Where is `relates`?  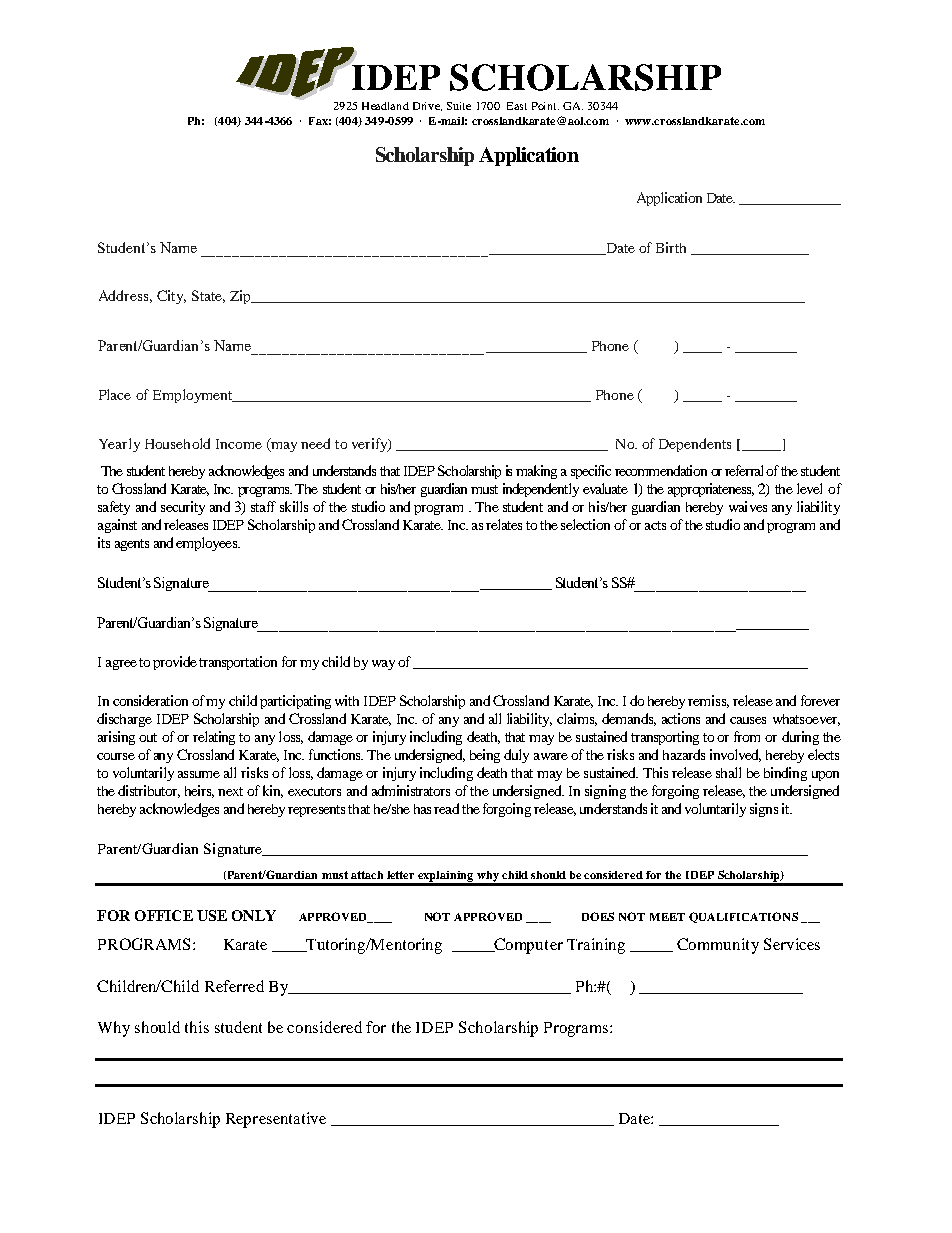 relates is located at coordinates (504, 524).
